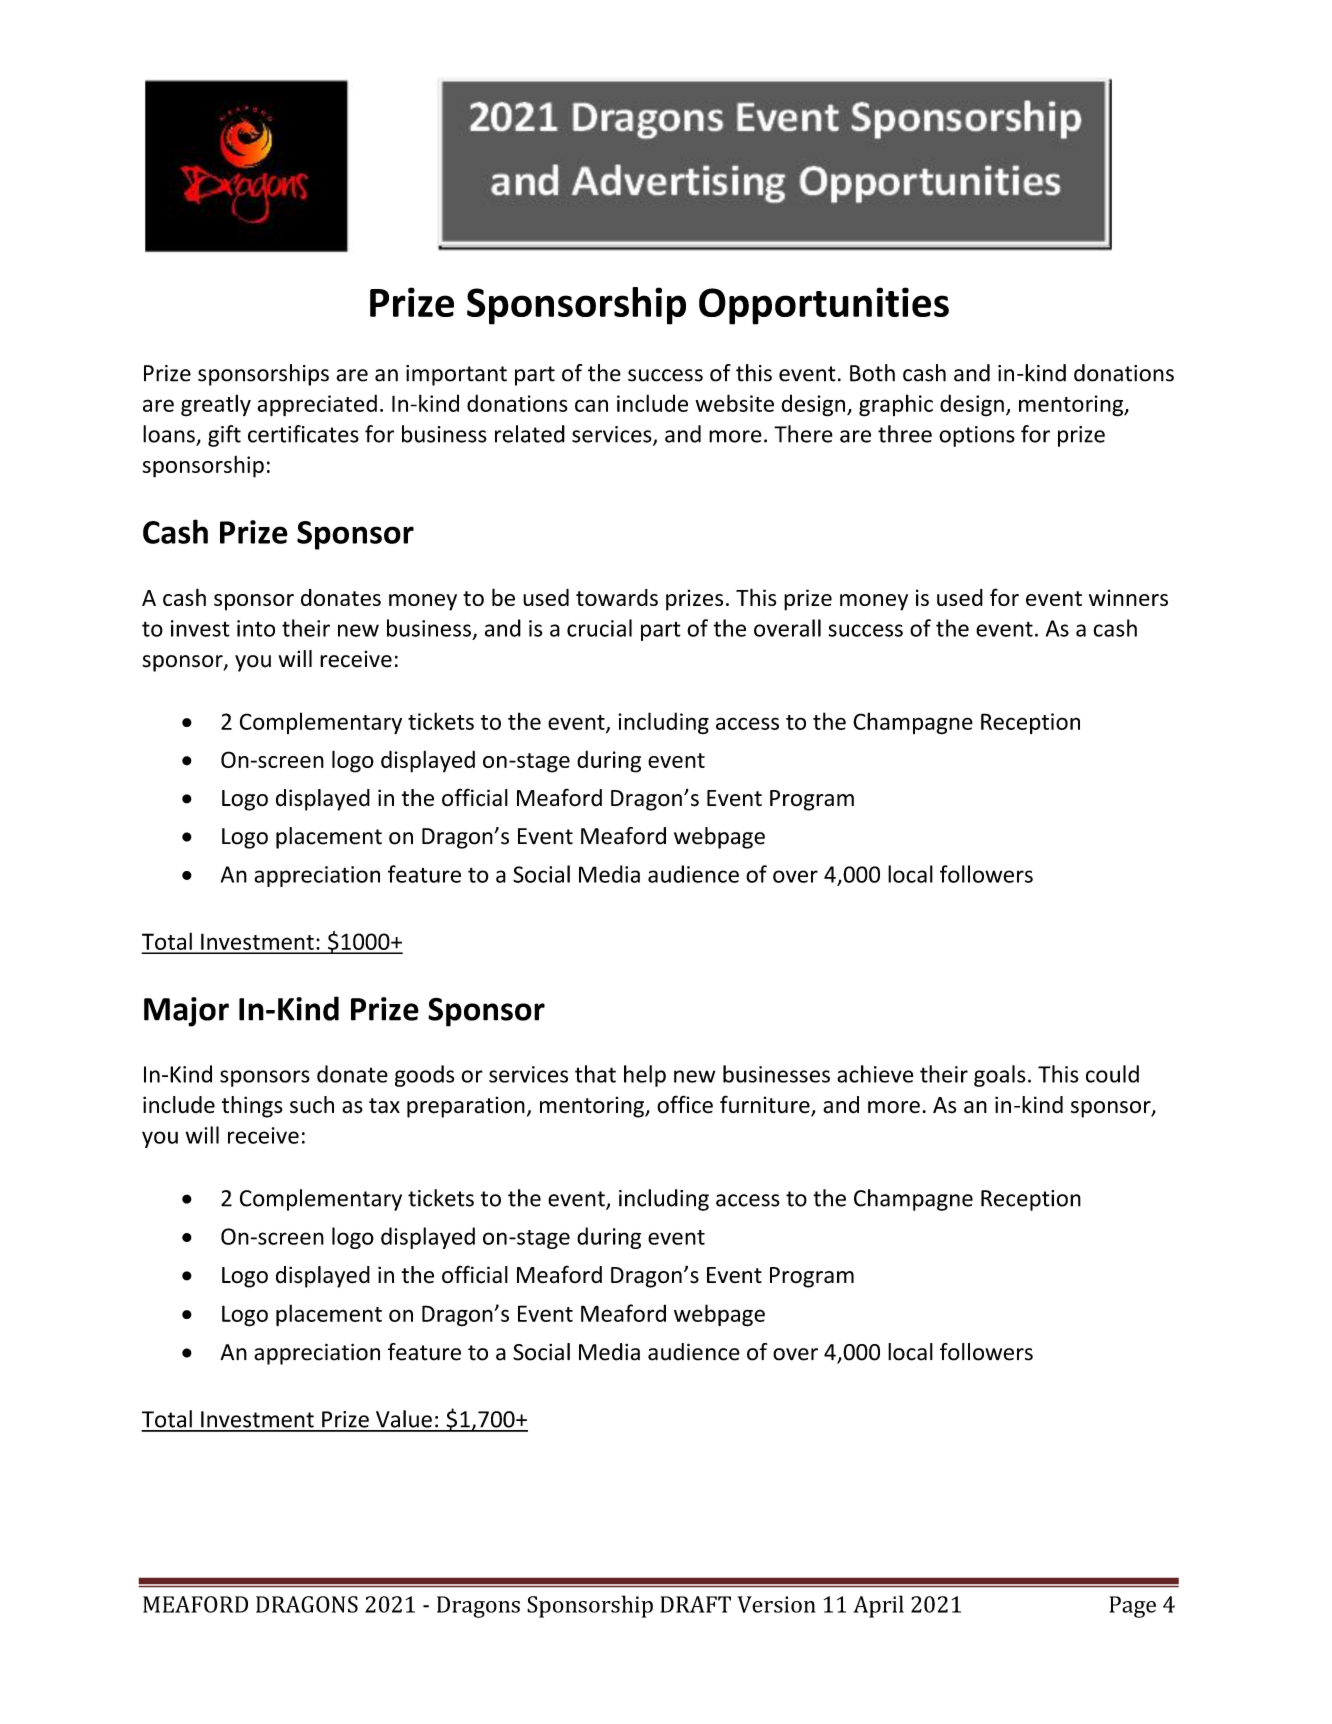 This screenshot has width=1332, height=1724. Describe the element at coordinates (977, 436) in the screenshot. I see `options` at that location.
